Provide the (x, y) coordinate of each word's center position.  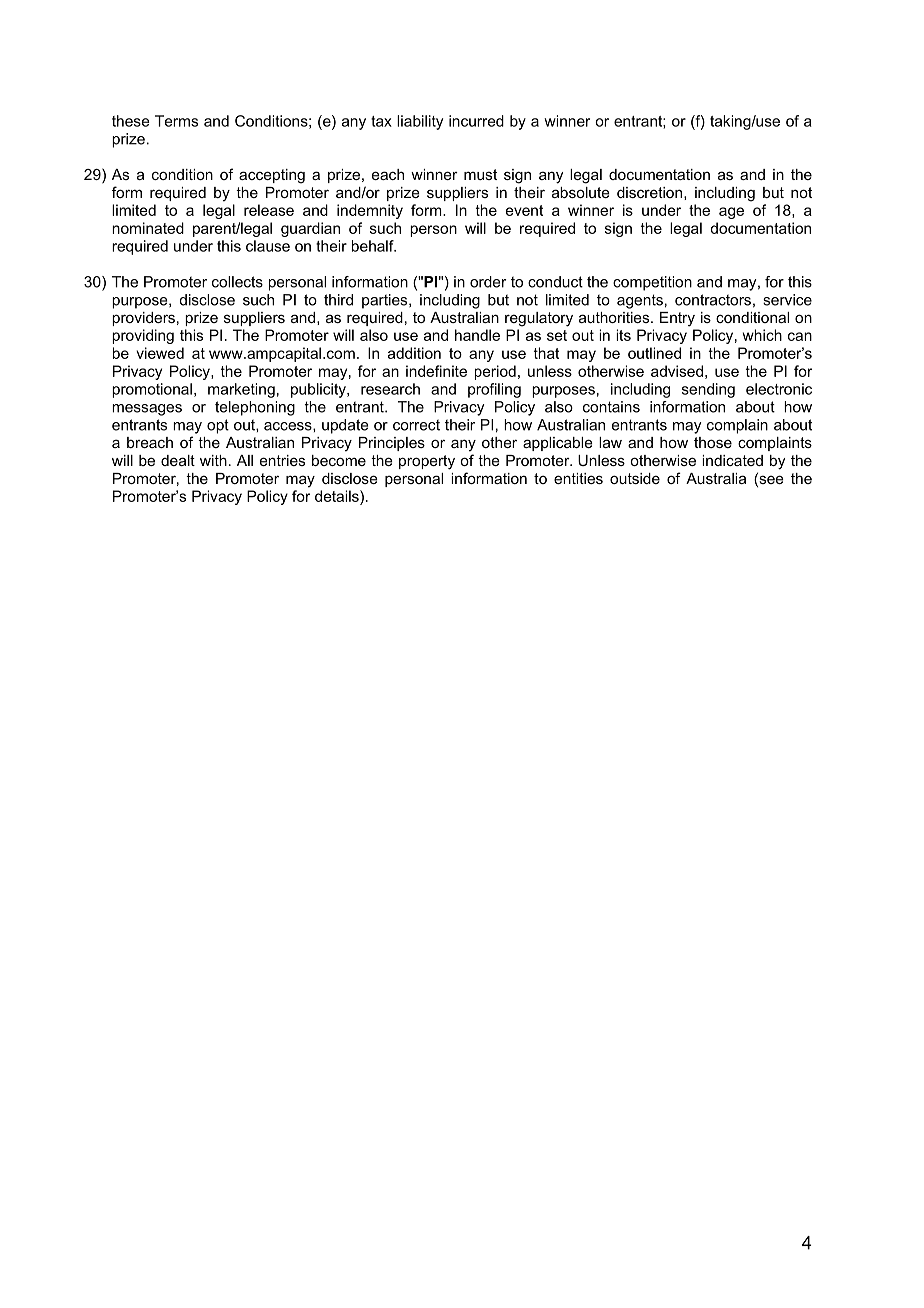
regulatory (539, 319)
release (269, 210)
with (213, 460)
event (524, 210)
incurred (476, 121)
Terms (176, 121)
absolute (581, 192)
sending (708, 390)
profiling (494, 390)
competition (652, 283)
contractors (713, 300)
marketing (241, 390)
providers (143, 319)
